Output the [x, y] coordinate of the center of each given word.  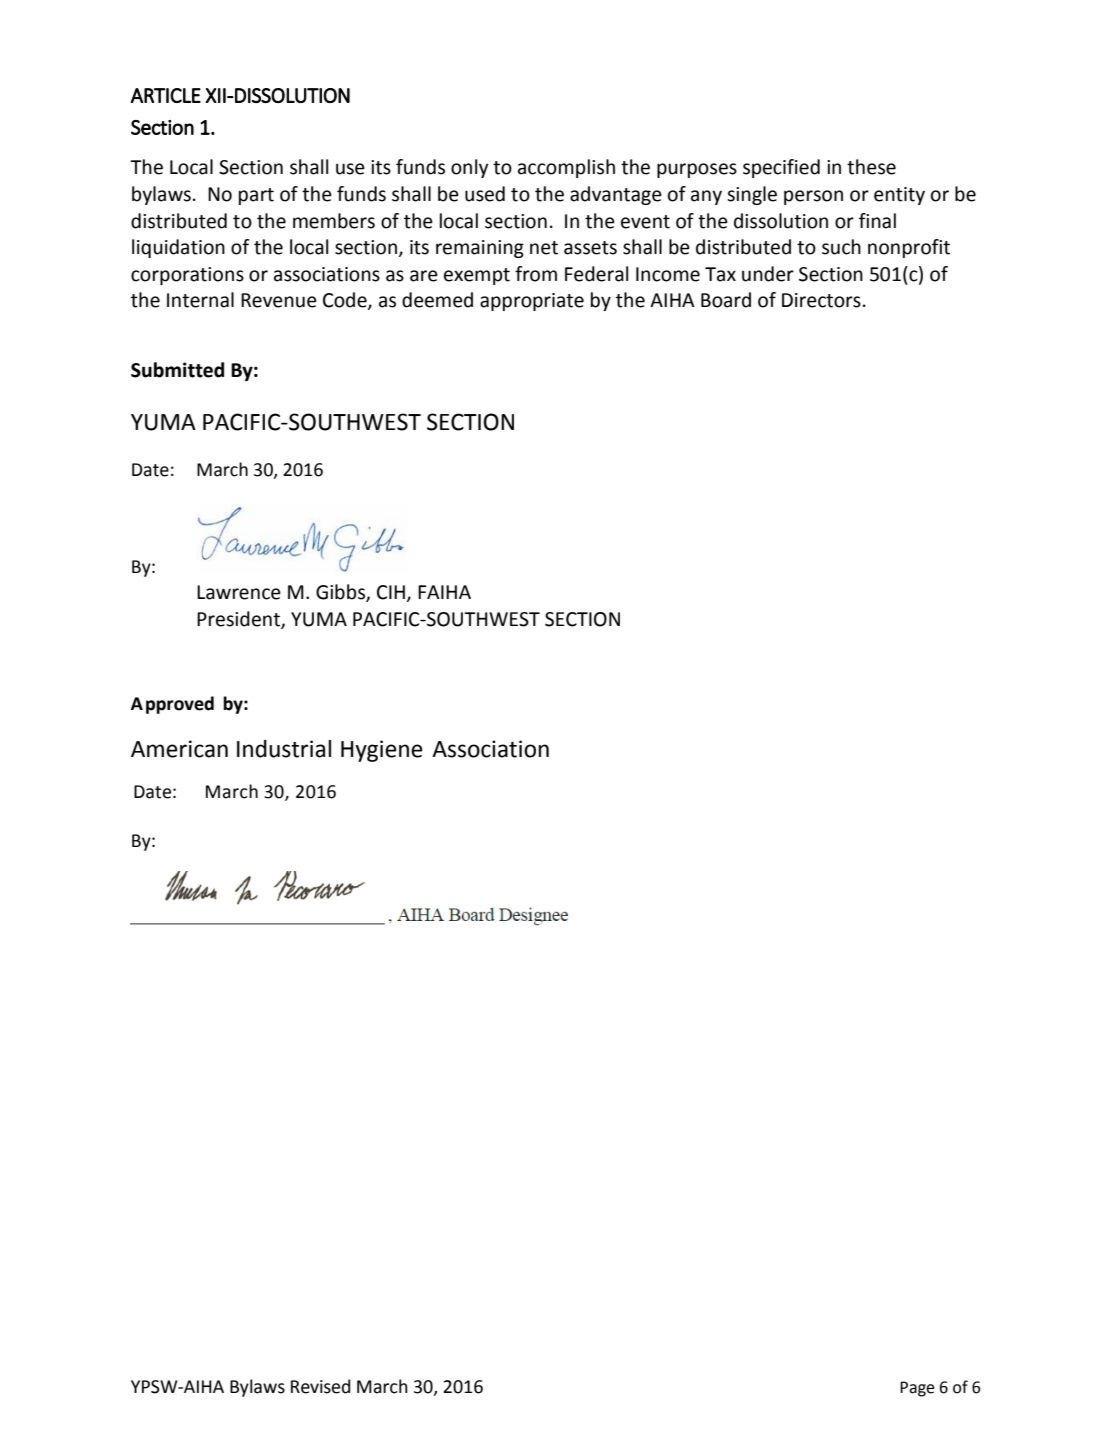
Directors [821, 300]
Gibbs [341, 593]
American [179, 749]
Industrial [284, 749]
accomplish [566, 168]
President [239, 620]
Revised [320, 1386]
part [256, 196]
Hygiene [382, 751]
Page [917, 1389]
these [871, 167]
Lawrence [239, 592]
